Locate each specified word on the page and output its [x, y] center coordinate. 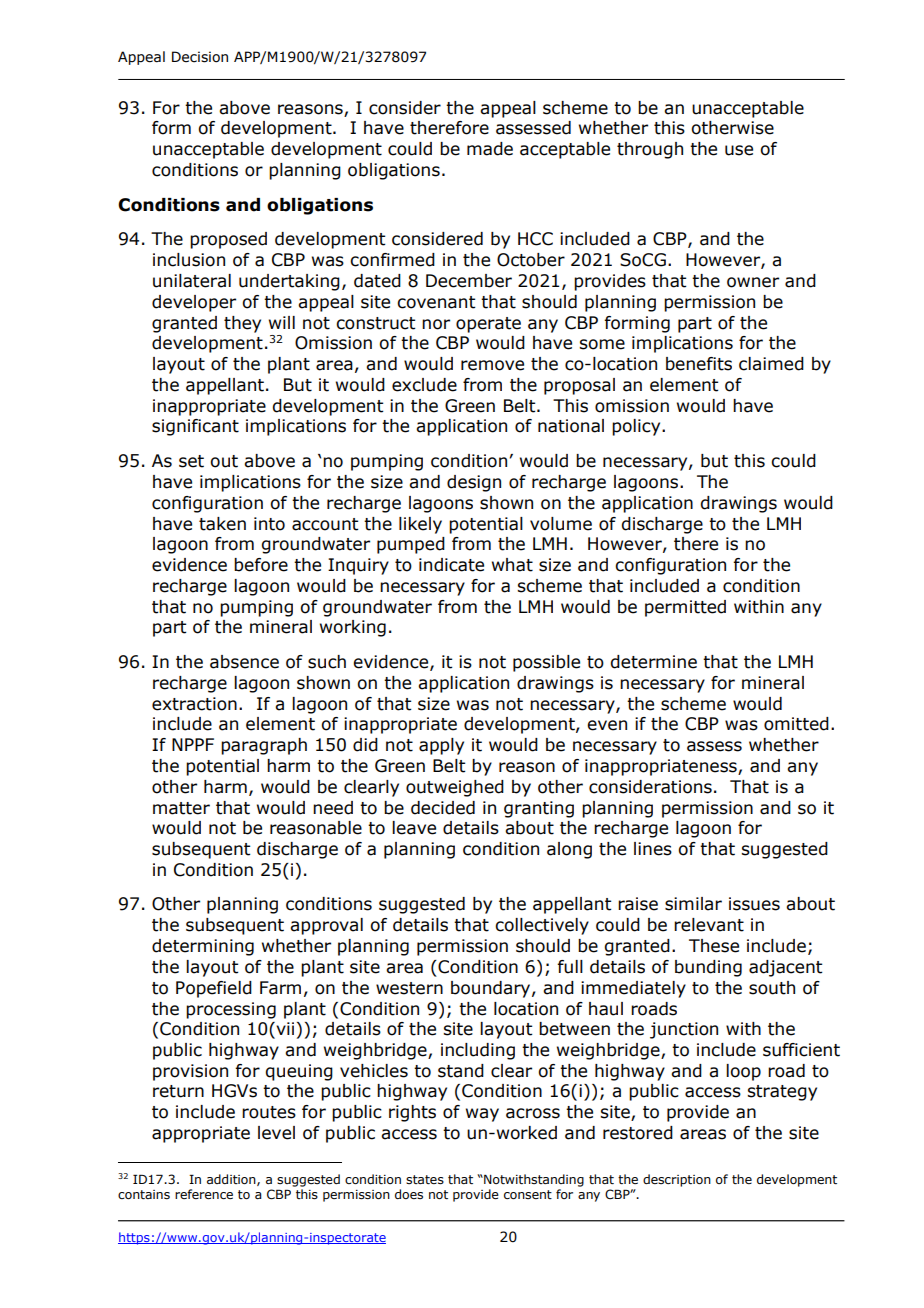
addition [232, 1180]
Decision [200, 57]
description [677, 1180]
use [739, 150]
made [490, 149]
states [425, 1180]
